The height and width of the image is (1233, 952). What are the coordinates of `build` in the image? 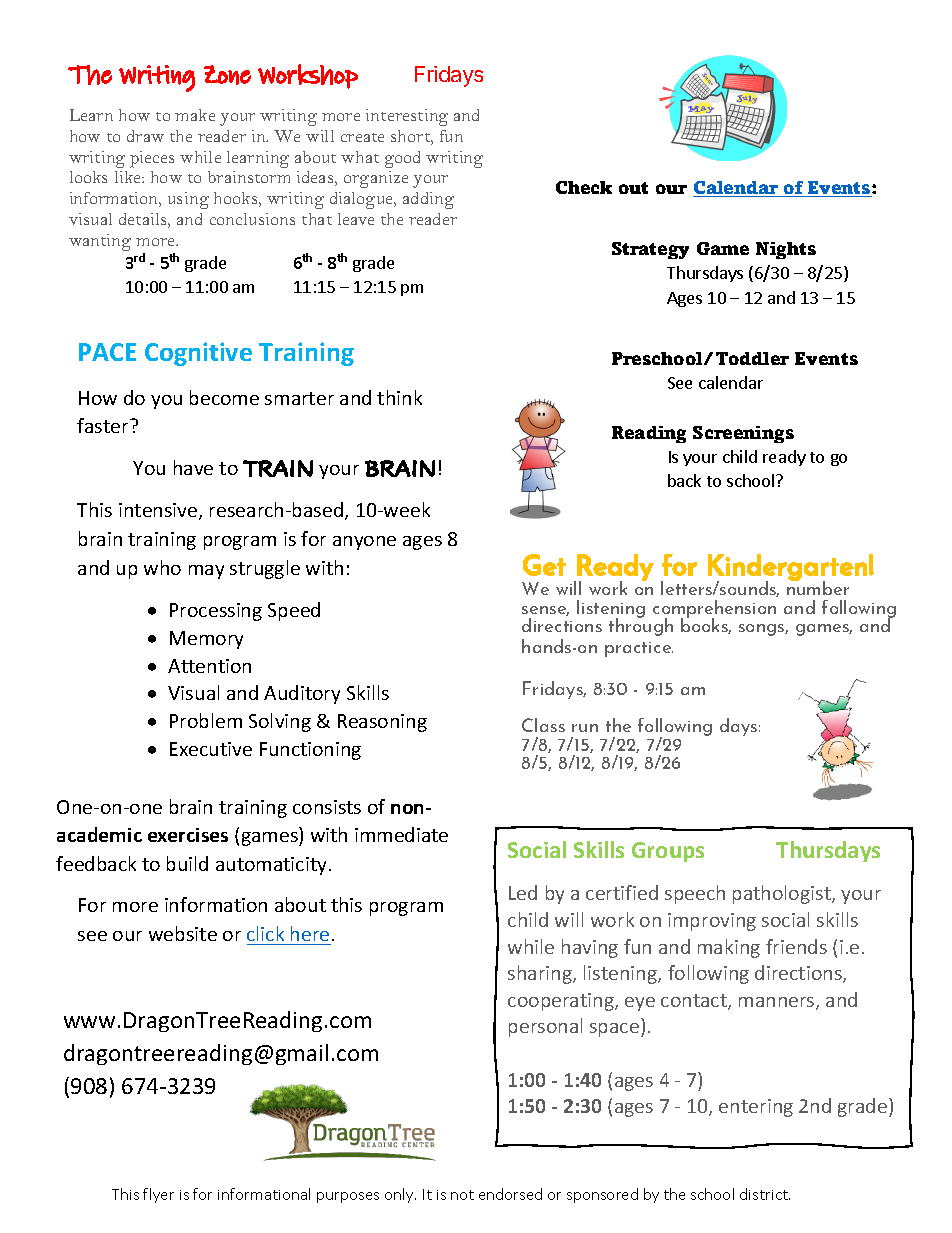 It's located at (187, 863).
